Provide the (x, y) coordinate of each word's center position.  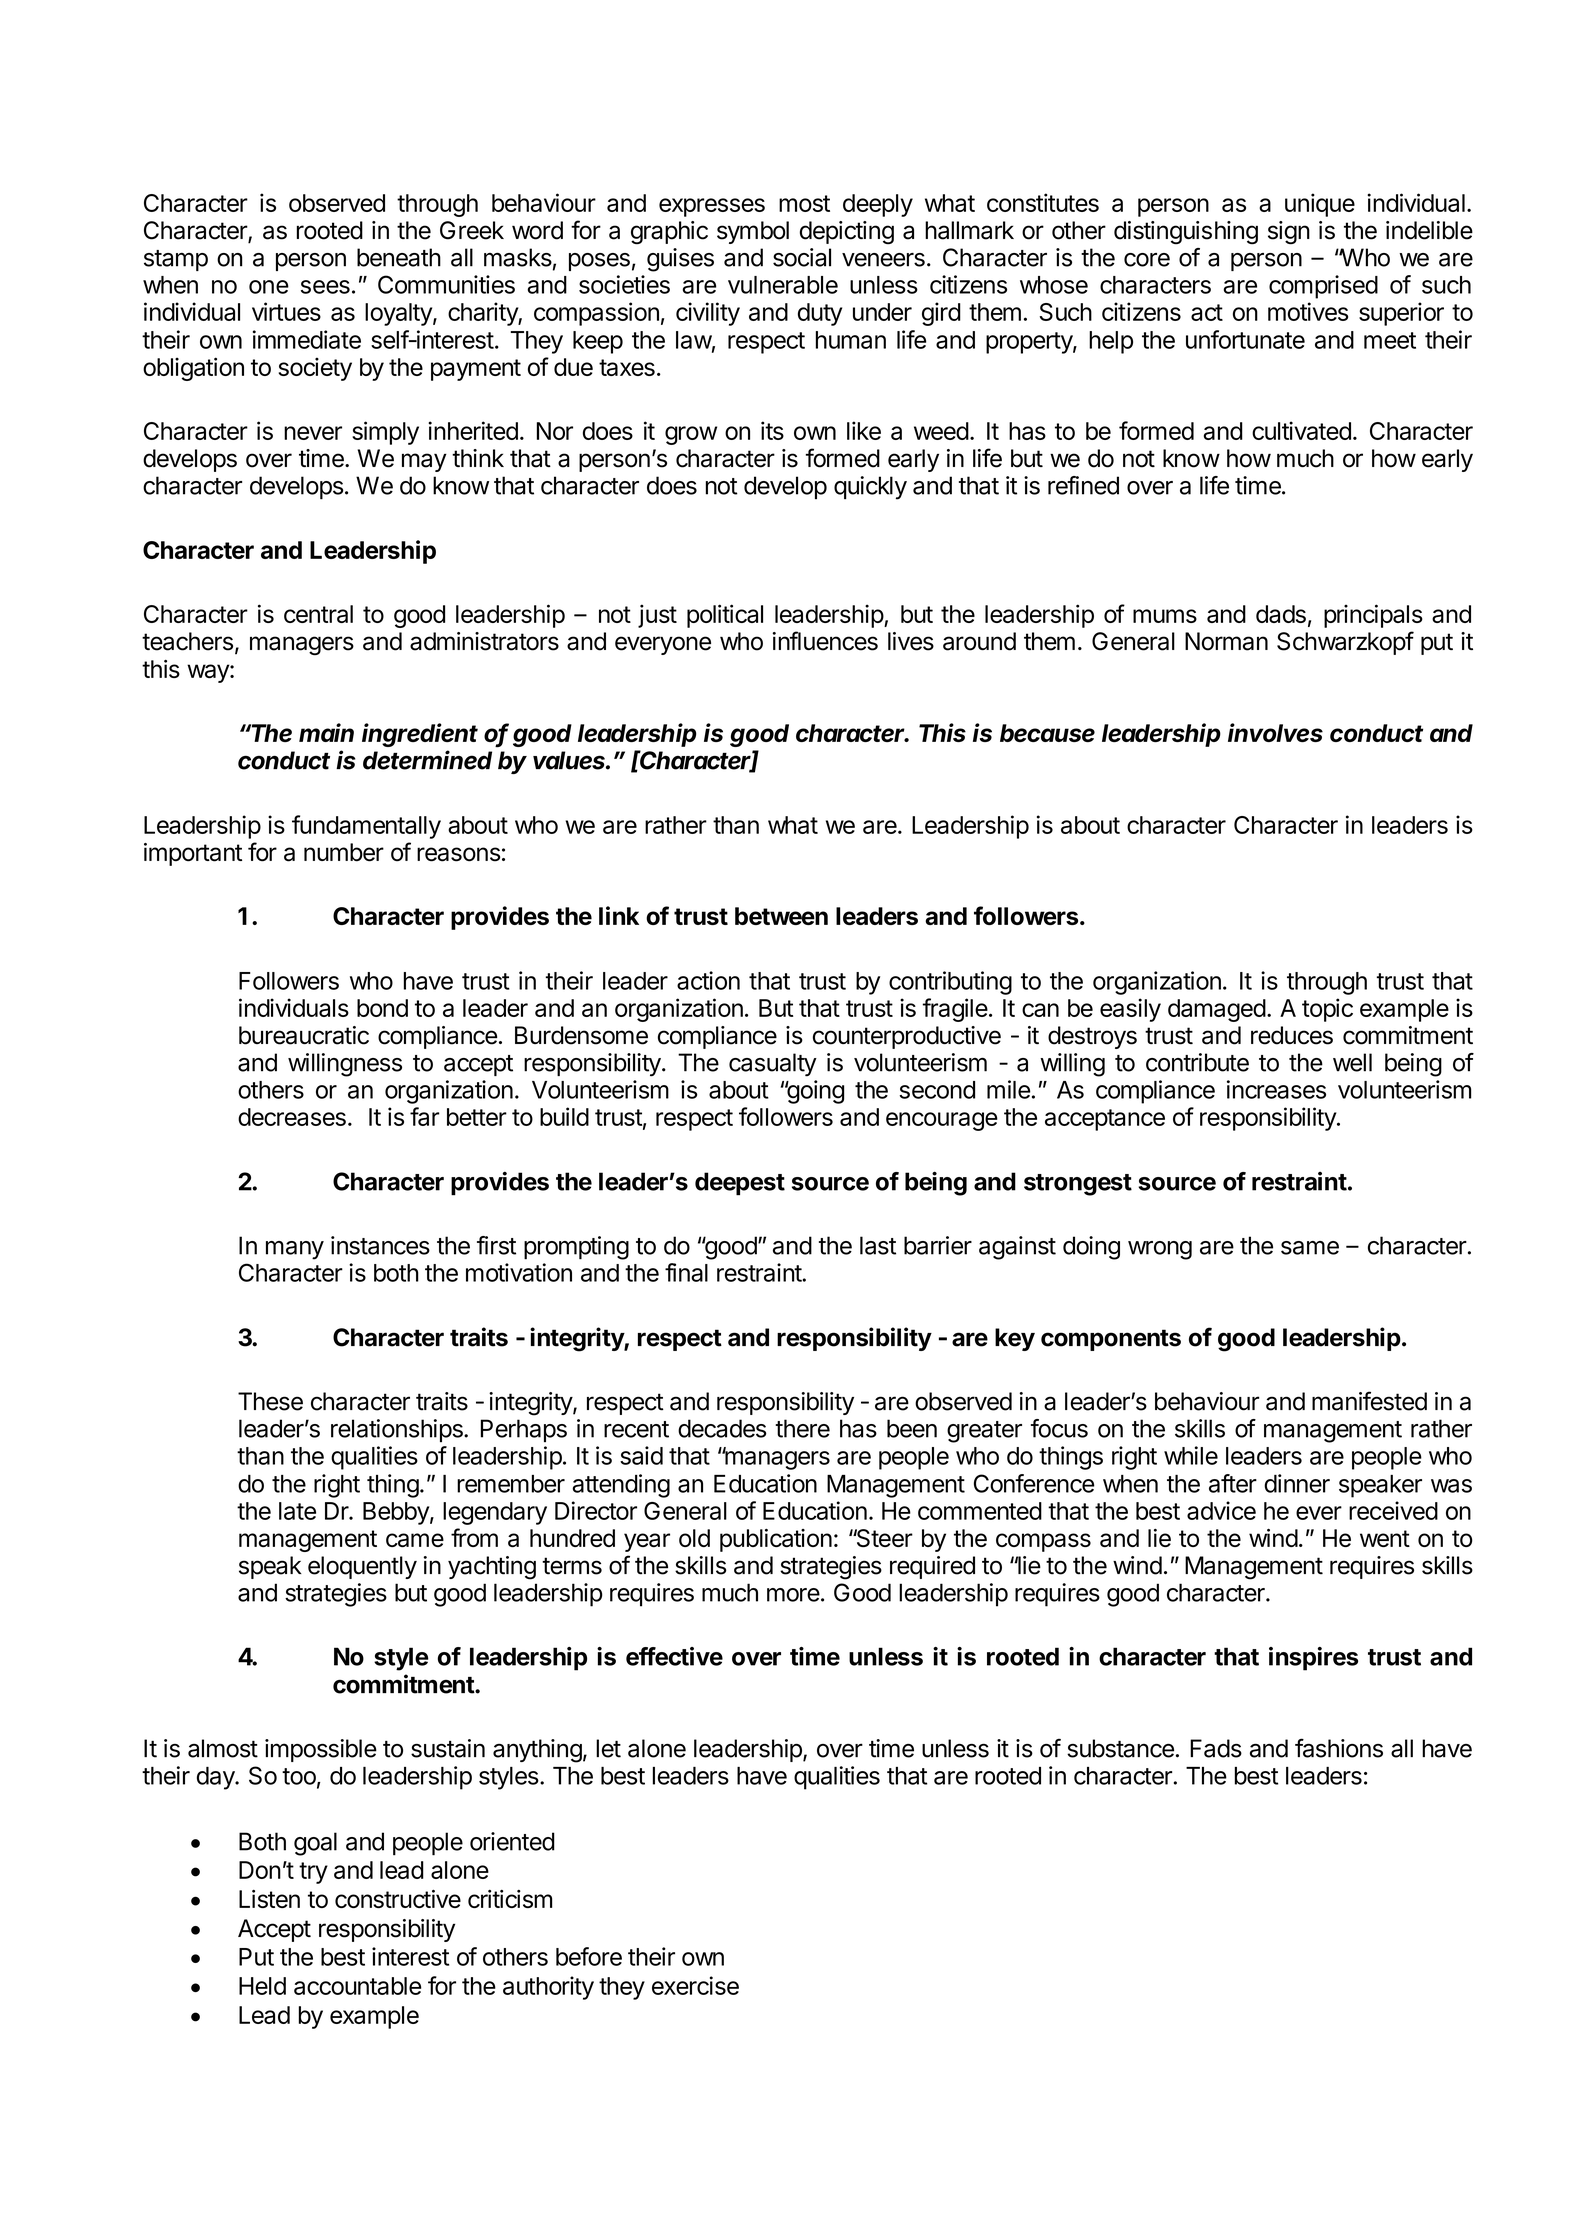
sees (325, 287)
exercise (695, 1985)
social (802, 257)
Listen (269, 1899)
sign (1289, 233)
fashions (1339, 1748)
